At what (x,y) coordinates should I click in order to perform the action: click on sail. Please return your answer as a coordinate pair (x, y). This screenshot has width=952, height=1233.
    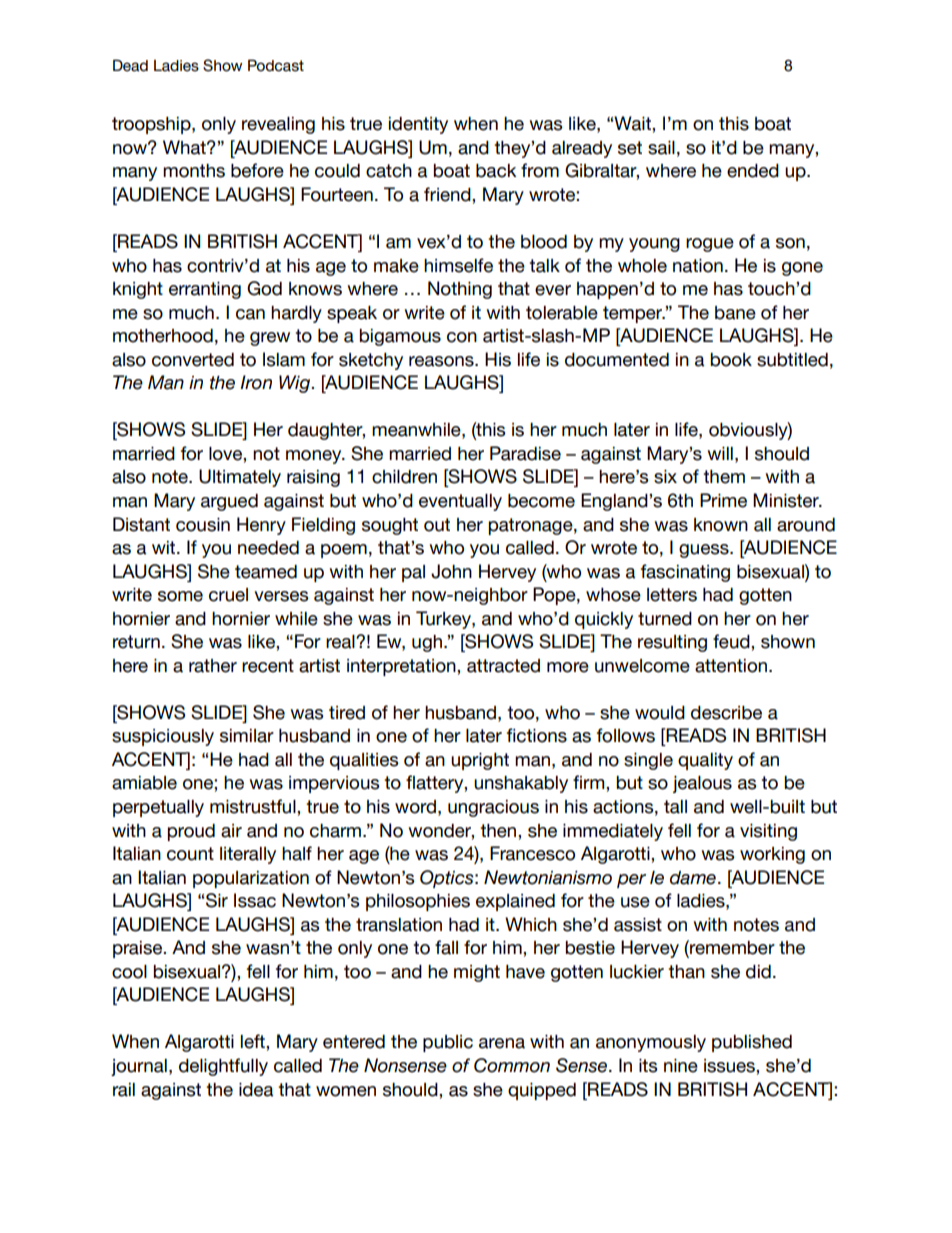
    Looking at the image, I should click on (661, 148).
